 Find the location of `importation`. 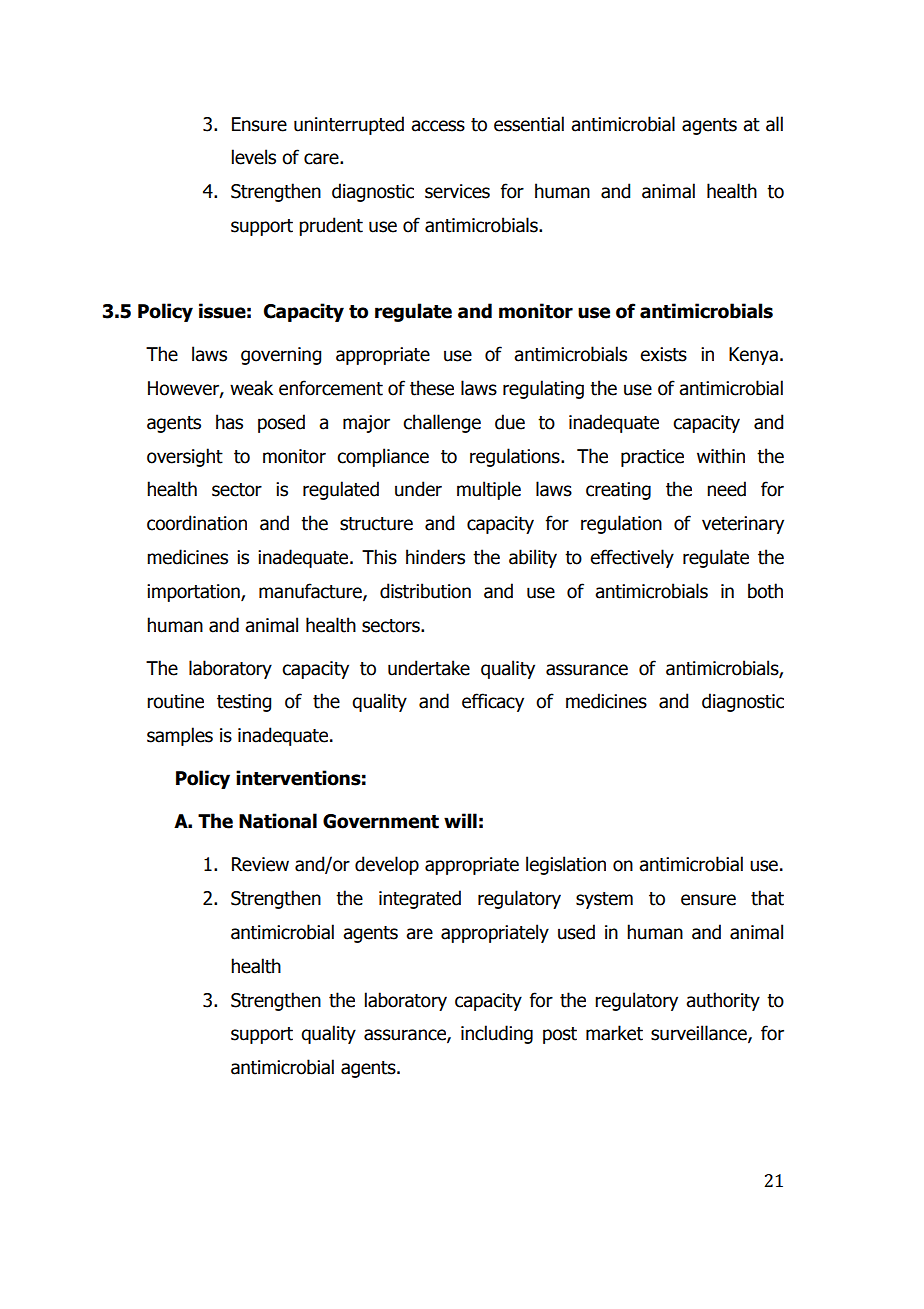

importation is located at coordinates (194, 593).
